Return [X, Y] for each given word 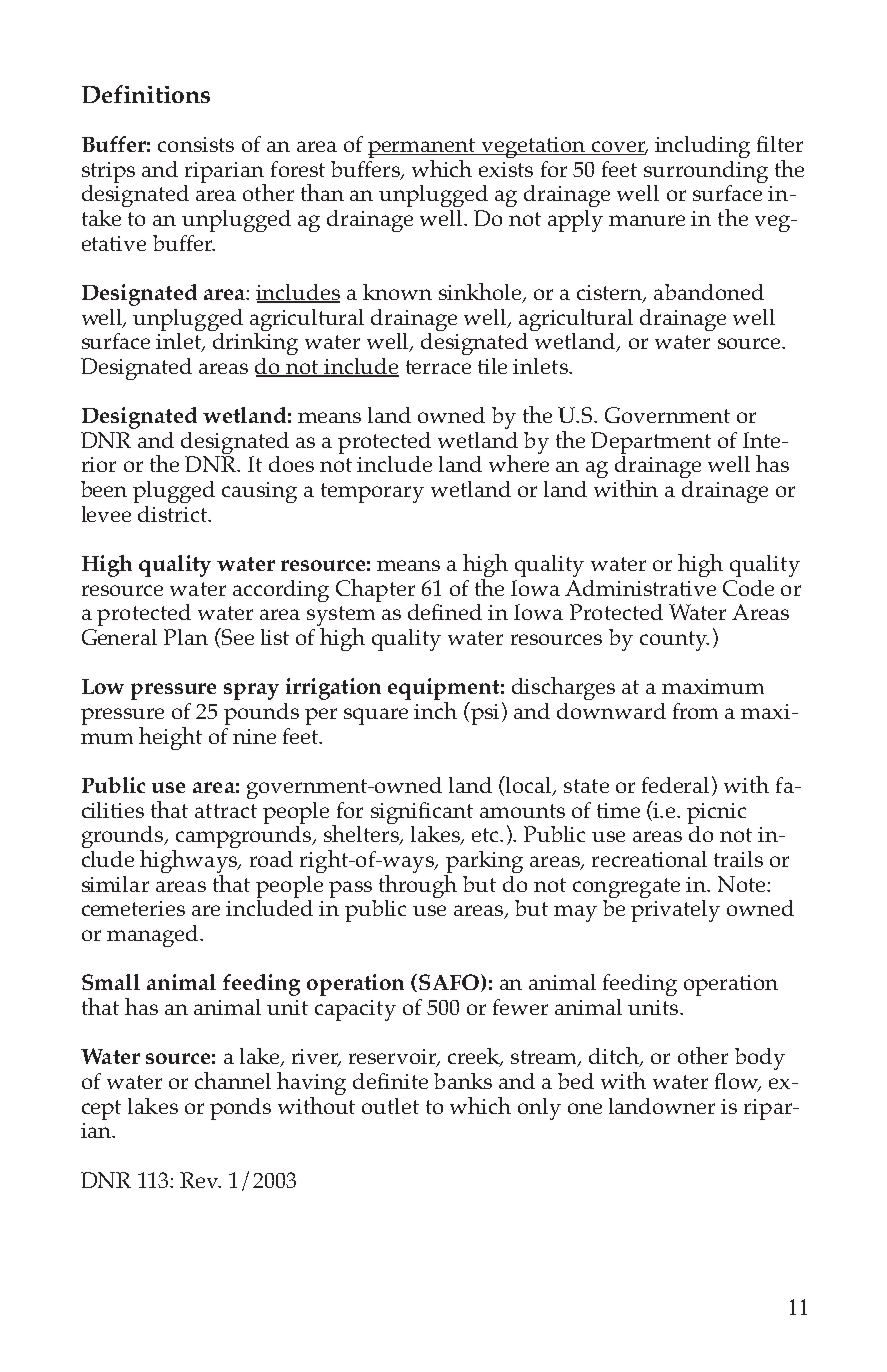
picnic [716, 813]
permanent [423, 148]
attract [226, 811]
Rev [200, 1180]
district [173, 514]
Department [651, 443]
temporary [372, 493]
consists [196, 144]
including [702, 147]
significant [422, 813]
